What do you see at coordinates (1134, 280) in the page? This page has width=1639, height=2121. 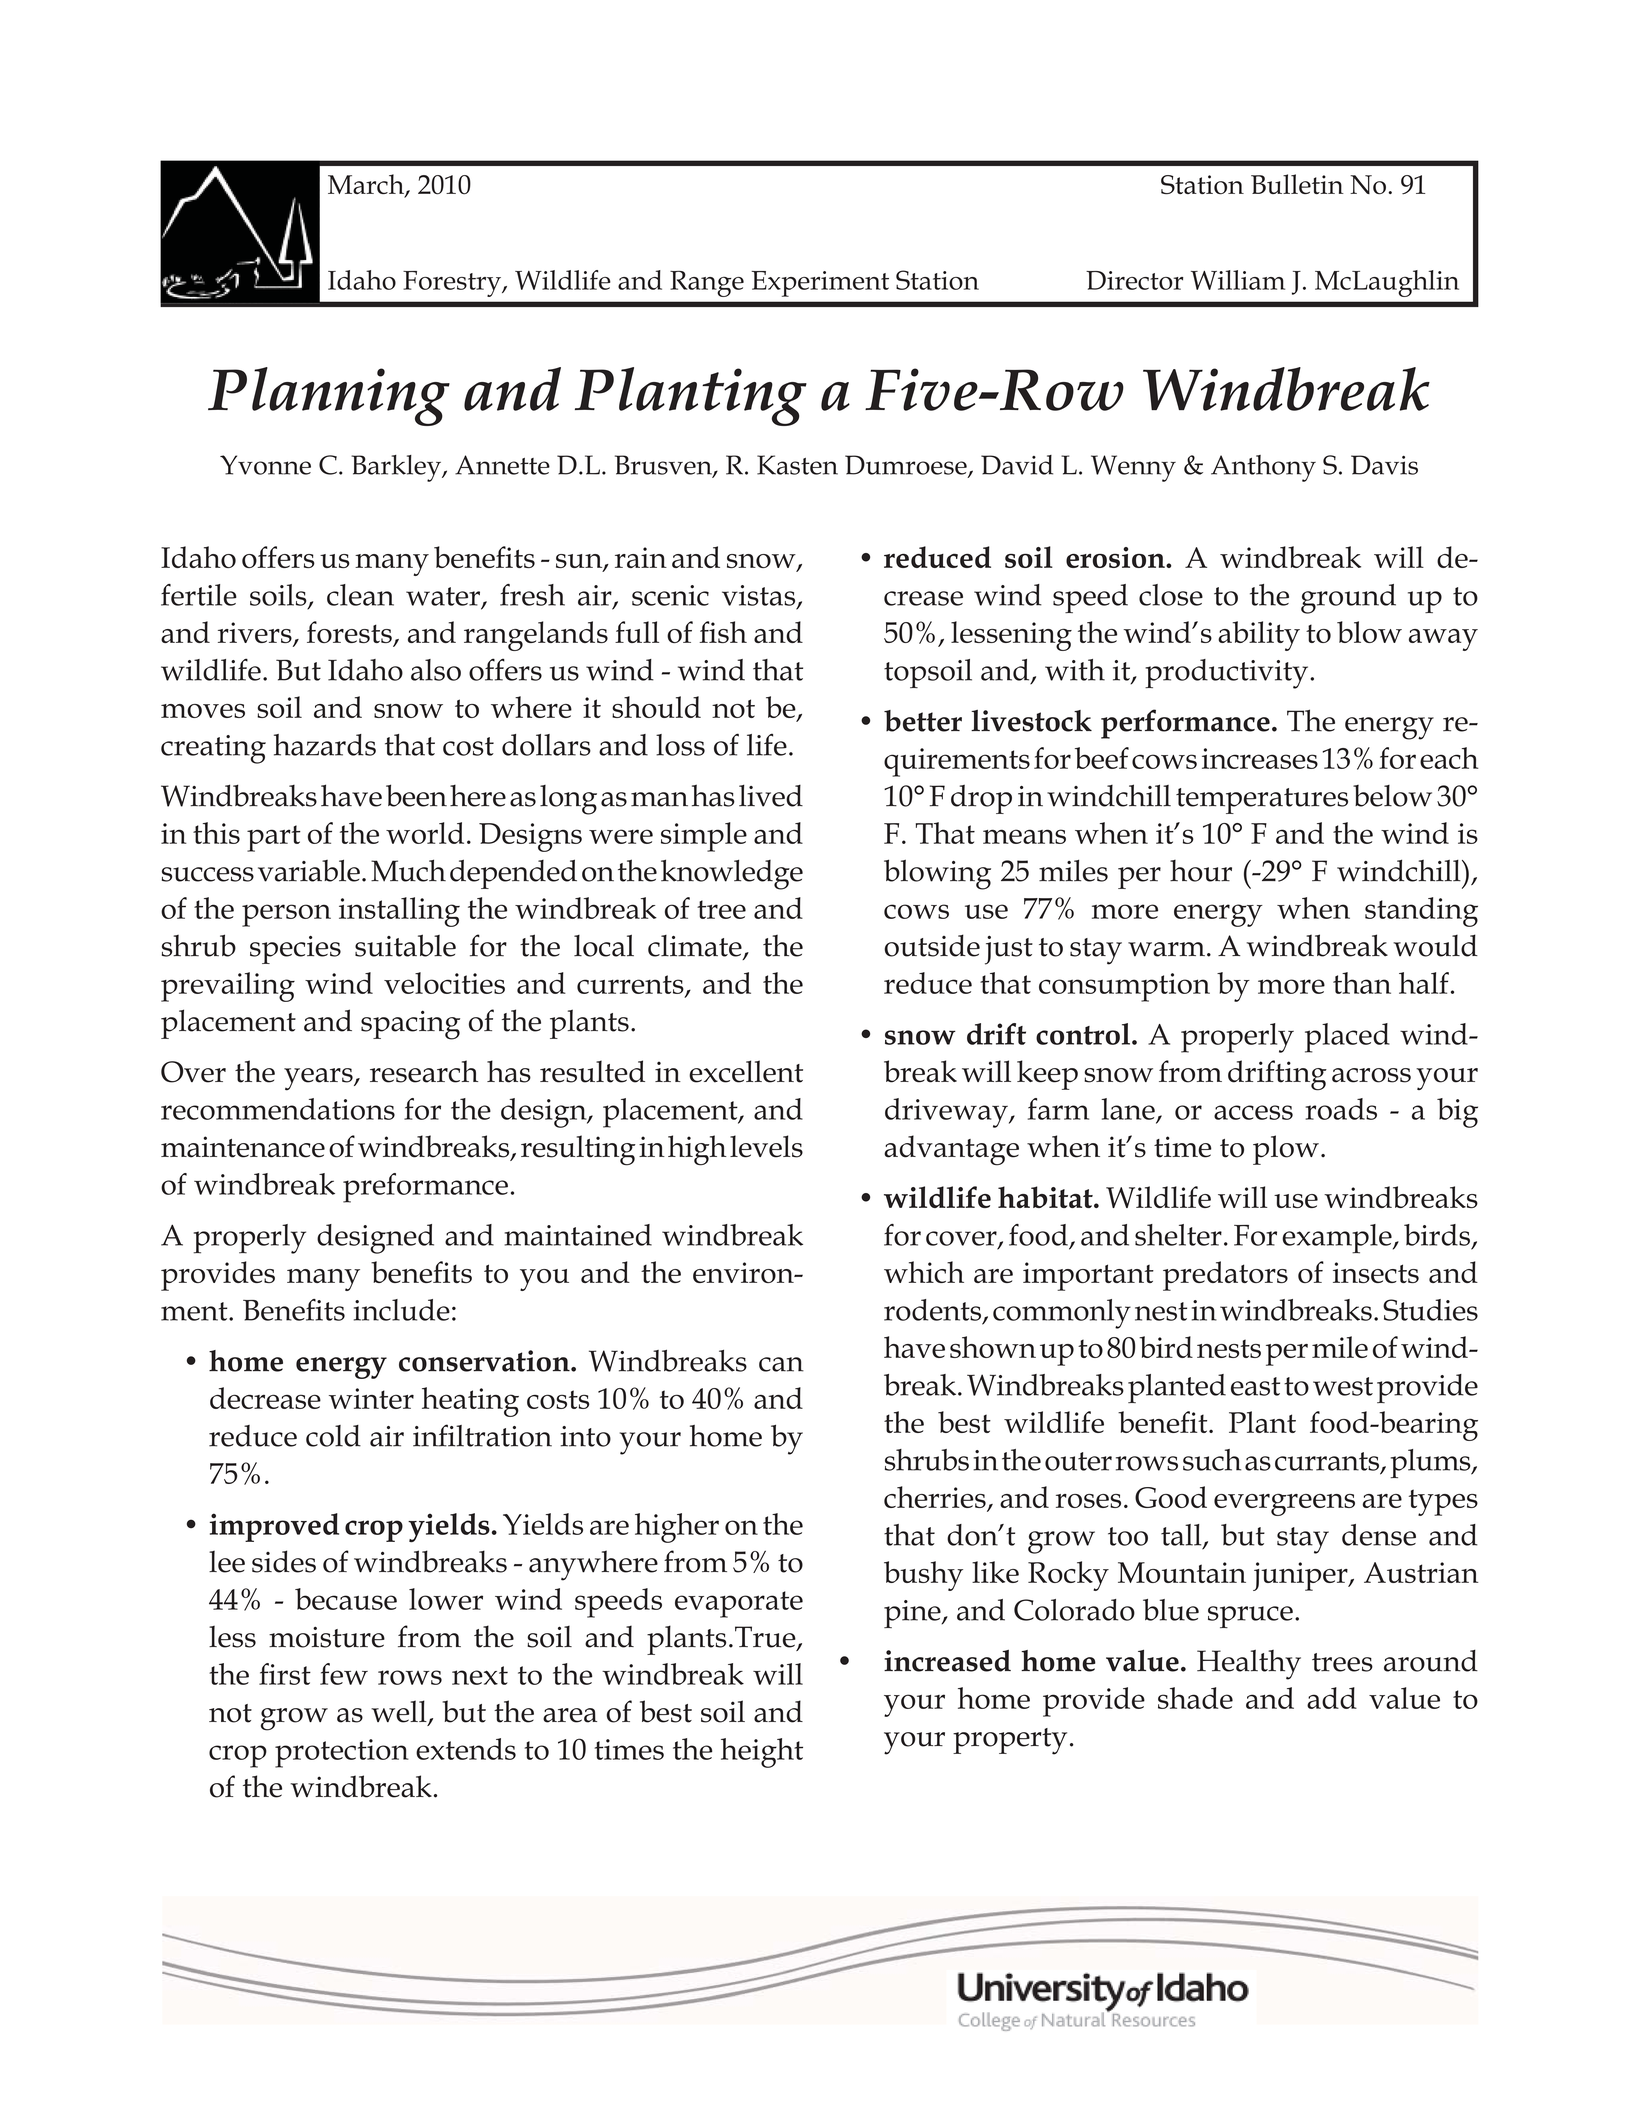 I see `Director` at bounding box center [1134, 280].
